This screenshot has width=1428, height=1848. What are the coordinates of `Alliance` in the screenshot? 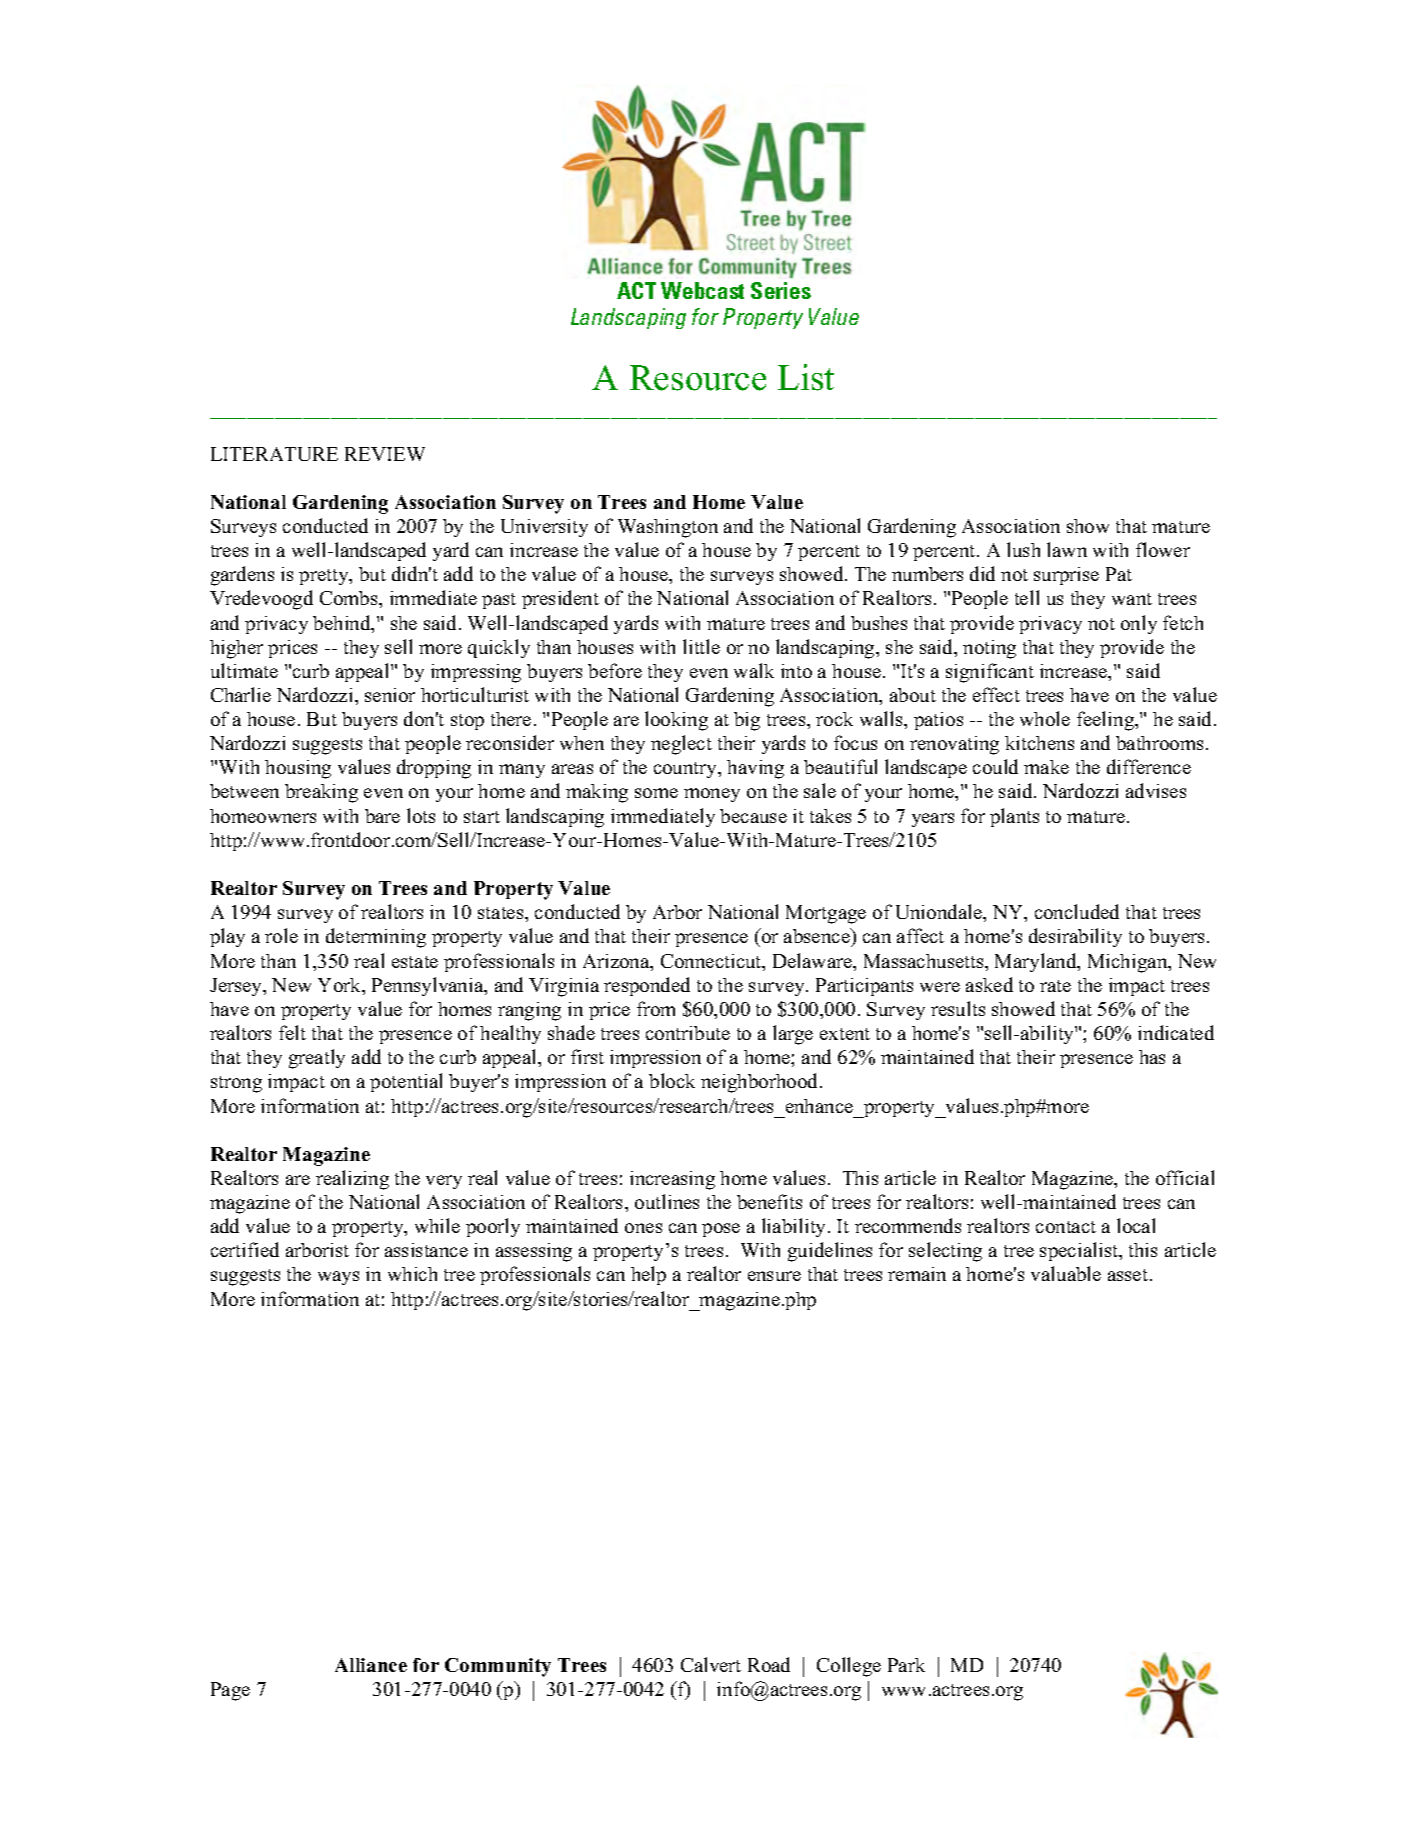 It's located at (371, 1665).
